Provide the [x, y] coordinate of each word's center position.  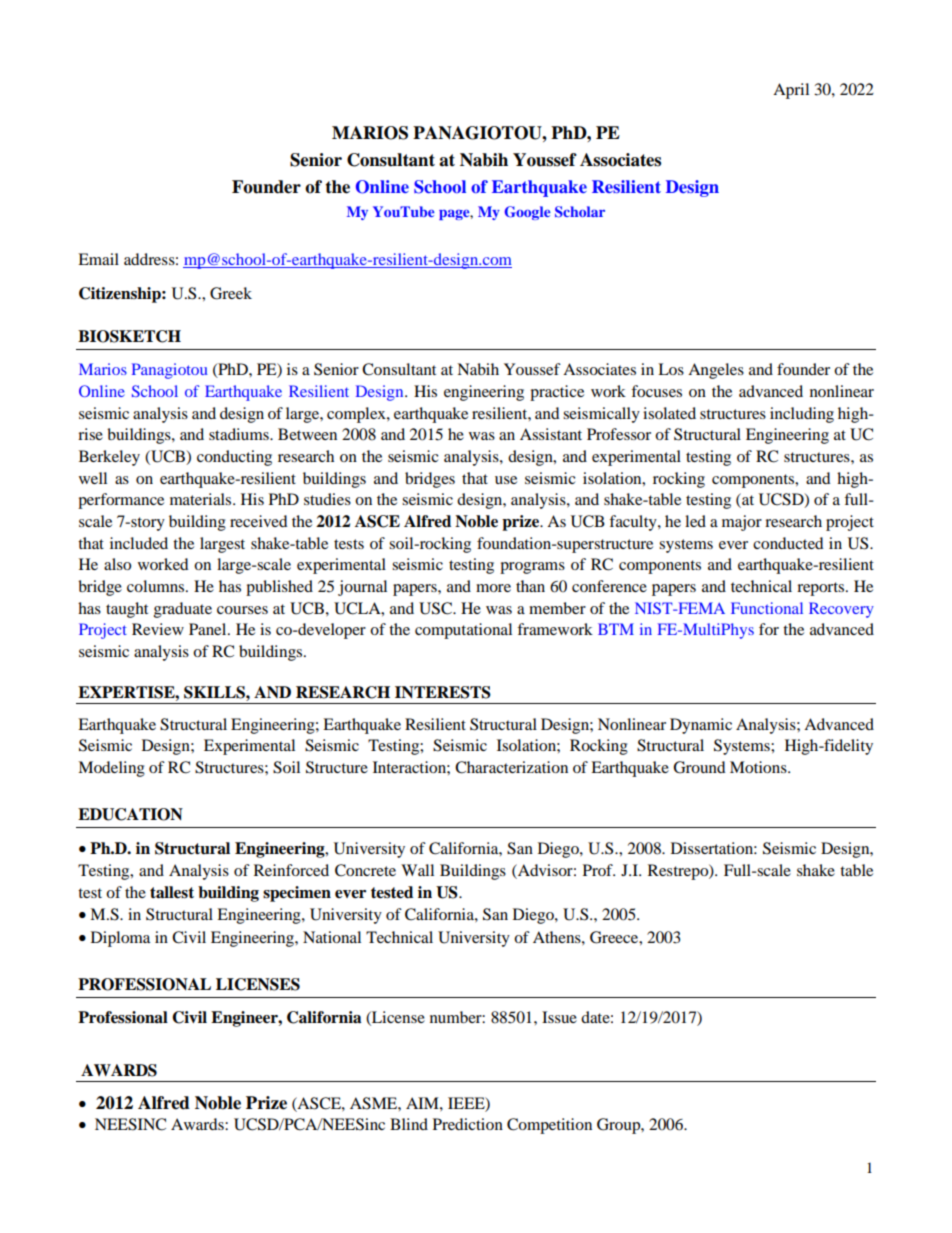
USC [436, 608]
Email [98, 259]
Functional [767, 608]
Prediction [468, 1124]
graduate [183, 610]
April [791, 91]
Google [528, 213]
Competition [549, 1126]
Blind [409, 1124]
